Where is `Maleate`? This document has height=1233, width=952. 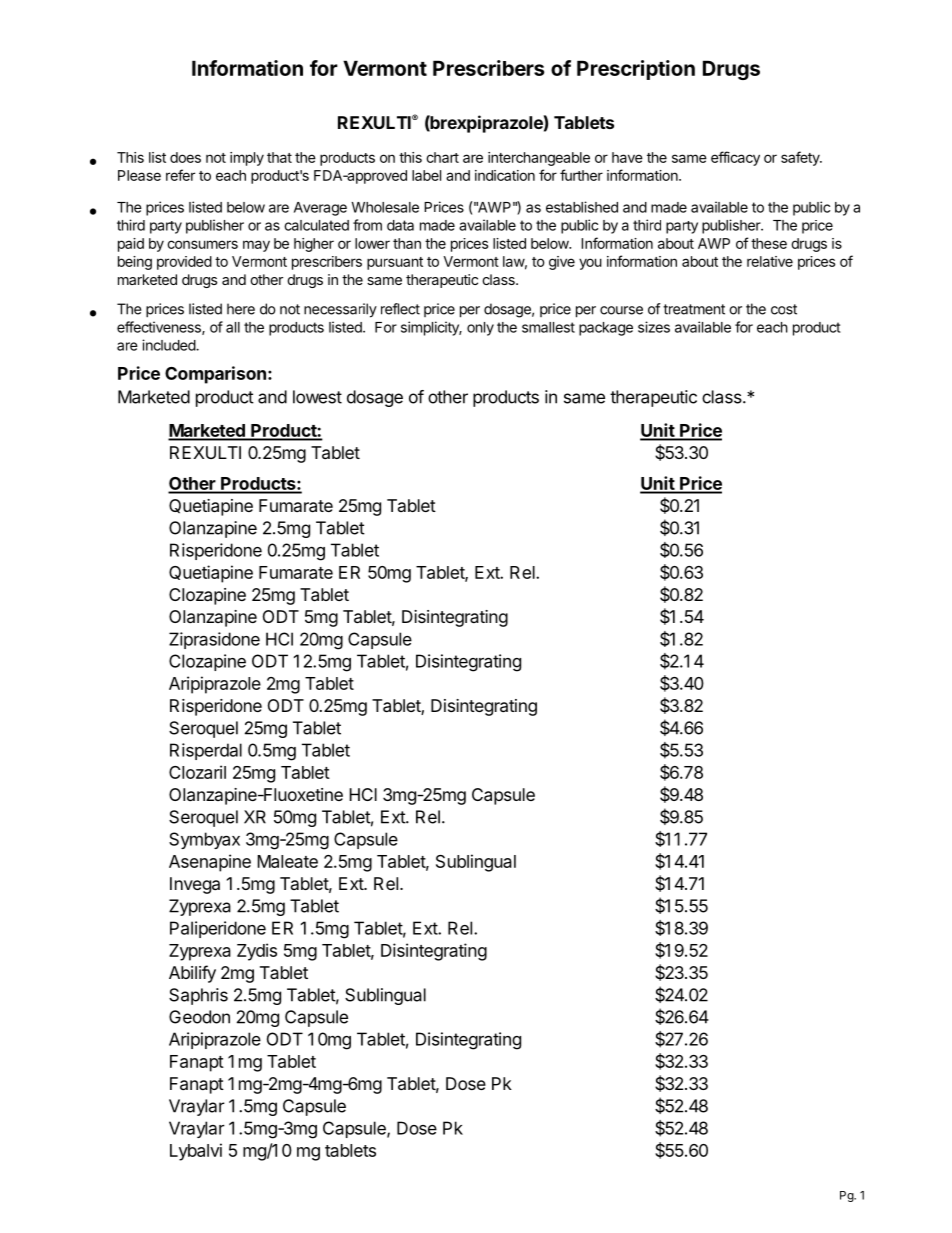
Maleate is located at coordinates (287, 861).
